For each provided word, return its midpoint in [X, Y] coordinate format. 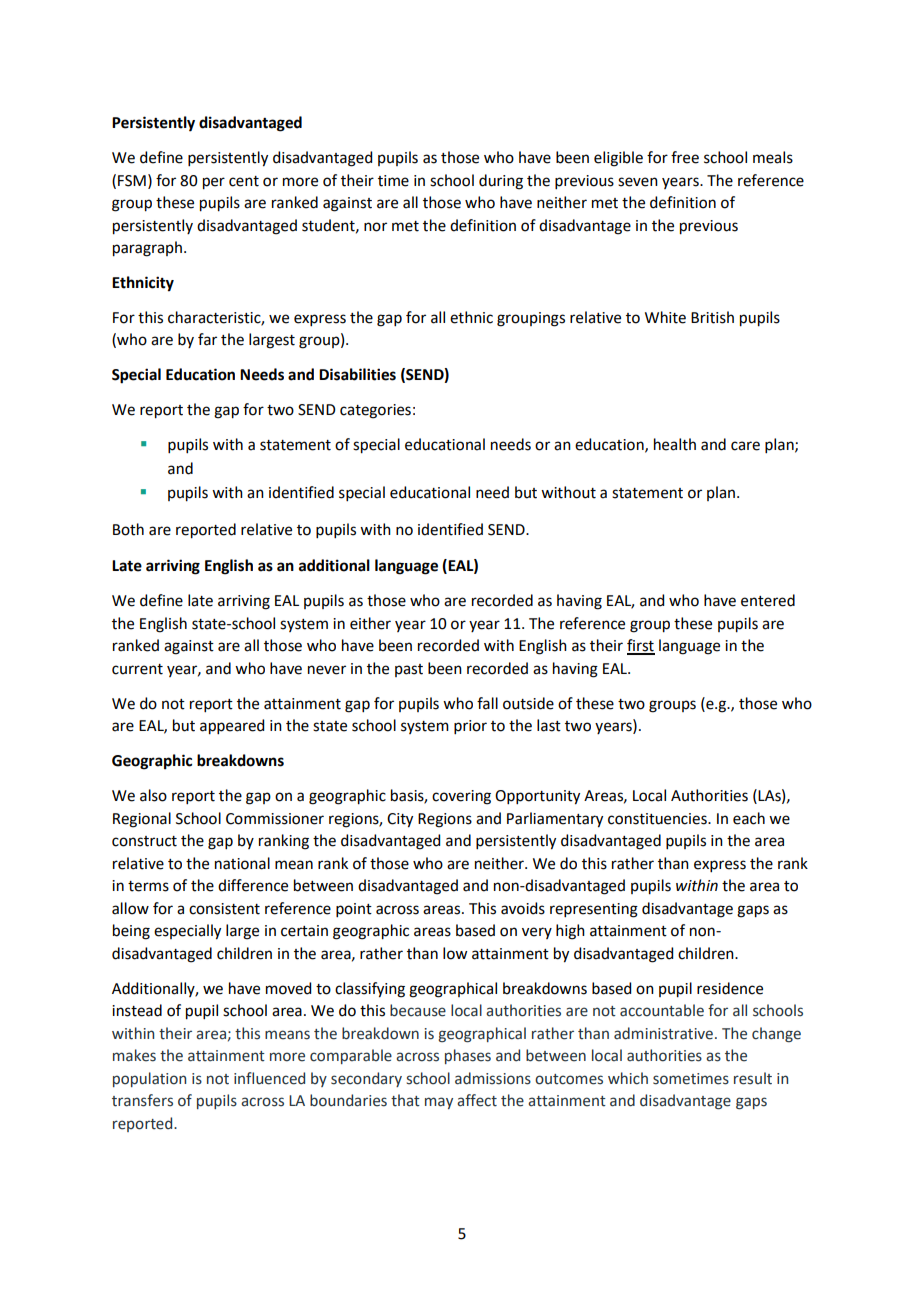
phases [468, 1056]
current [137, 669]
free [685, 157]
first [641, 646]
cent [244, 181]
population [149, 1079]
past [409, 670]
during [501, 182]
